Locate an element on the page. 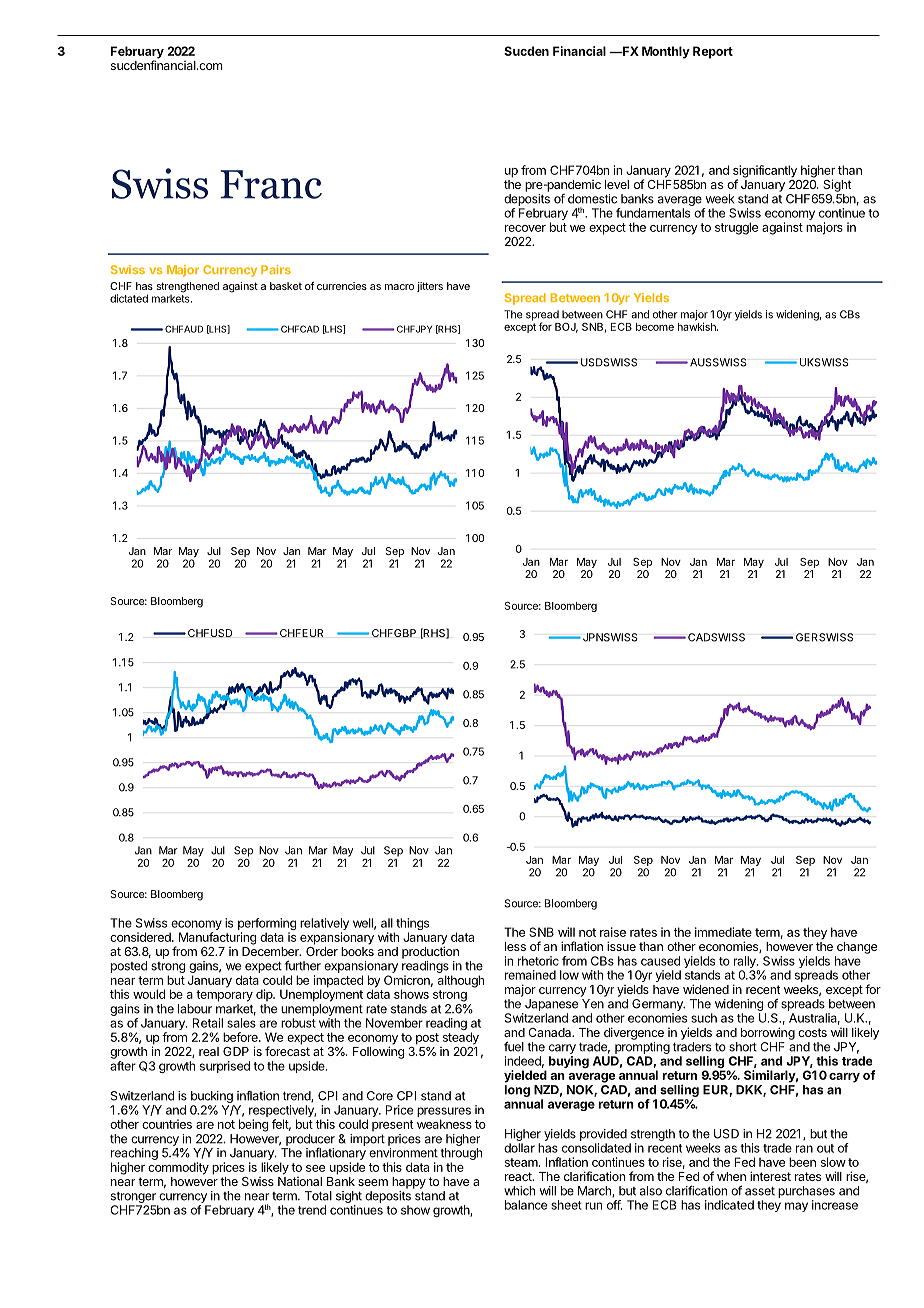  commodity is located at coordinates (178, 1168).
